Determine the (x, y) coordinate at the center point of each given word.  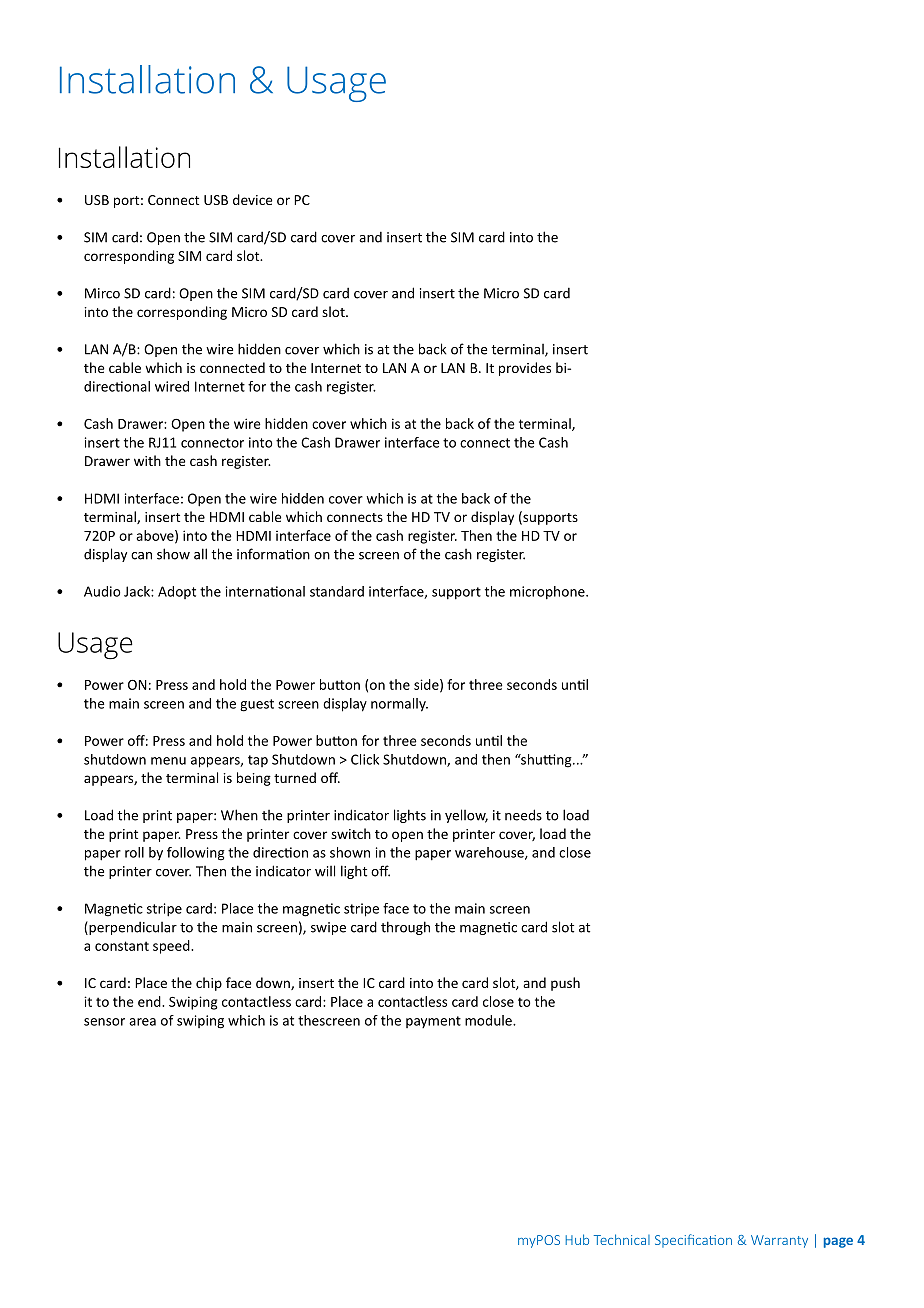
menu (168, 761)
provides (525, 369)
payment (433, 1022)
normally (399, 705)
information (273, 554)
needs (523, 815)
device (252, 199)
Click (365, 759)
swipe (328, 928)
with (147, 460)
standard (337, 591)
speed (172, 947)
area (142, 1022)
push (565, 984)
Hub (577, 1239)
